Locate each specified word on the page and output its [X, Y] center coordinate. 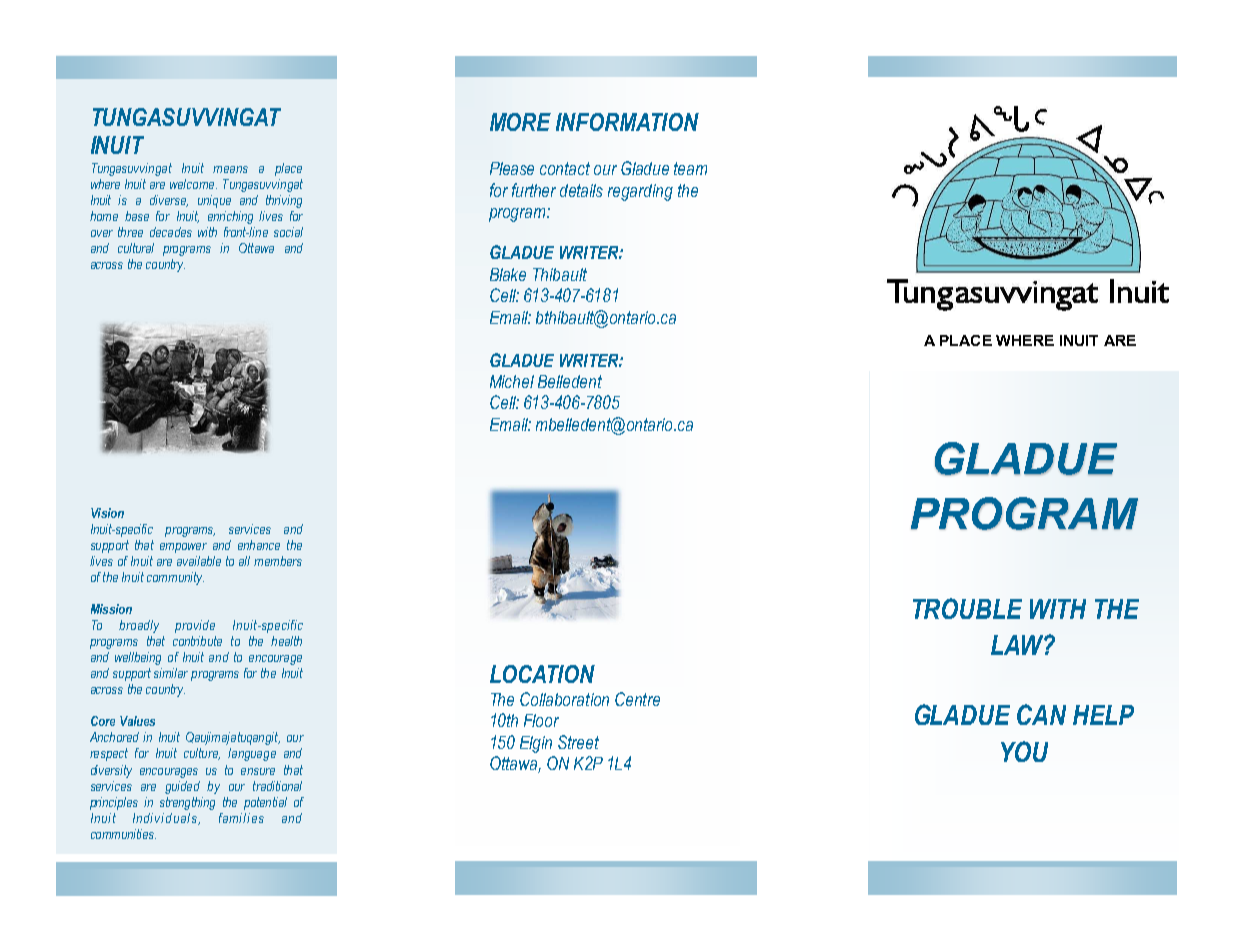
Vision [107, 513]
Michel [512, 381]
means [230, 169]
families [241, 818]
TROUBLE [967, 608]
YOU [1024, 751]
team [690, 168]
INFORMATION [627, 122]
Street [578, 742]
